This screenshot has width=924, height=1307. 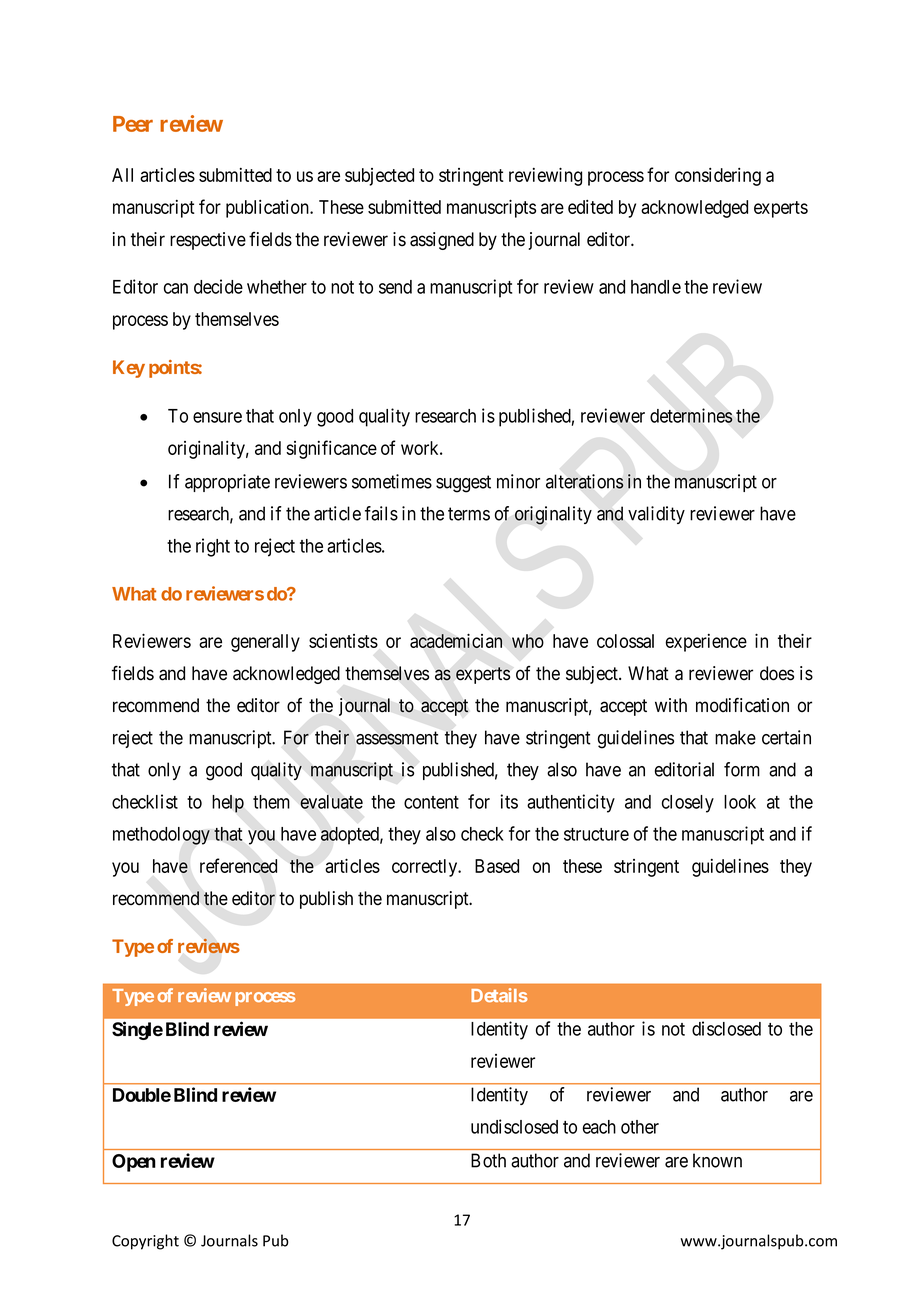 What do you see at coordinates (688, 804) in the screenshot?
I see `closely` at bounding box center [688, 804].
